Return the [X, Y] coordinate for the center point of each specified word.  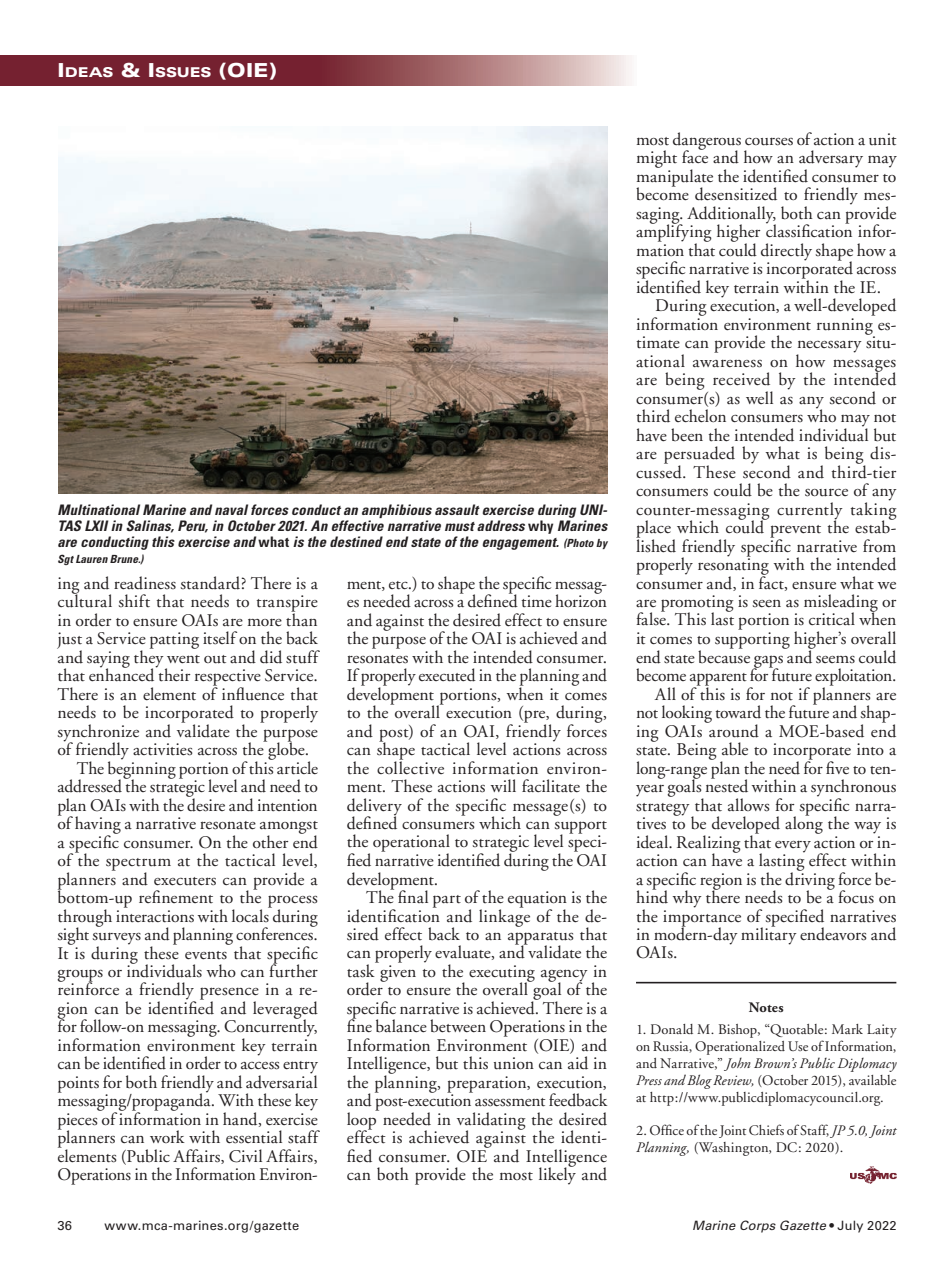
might [657, 160]
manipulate [674, 178]
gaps [767, 662]
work [167, 1136]
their [173, 674]
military [769, 935]
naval [231, 509]
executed [447, 675]
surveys [116, 939]
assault [457, 509]
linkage [504, 916]
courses [769, 141]
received [741, 379]
